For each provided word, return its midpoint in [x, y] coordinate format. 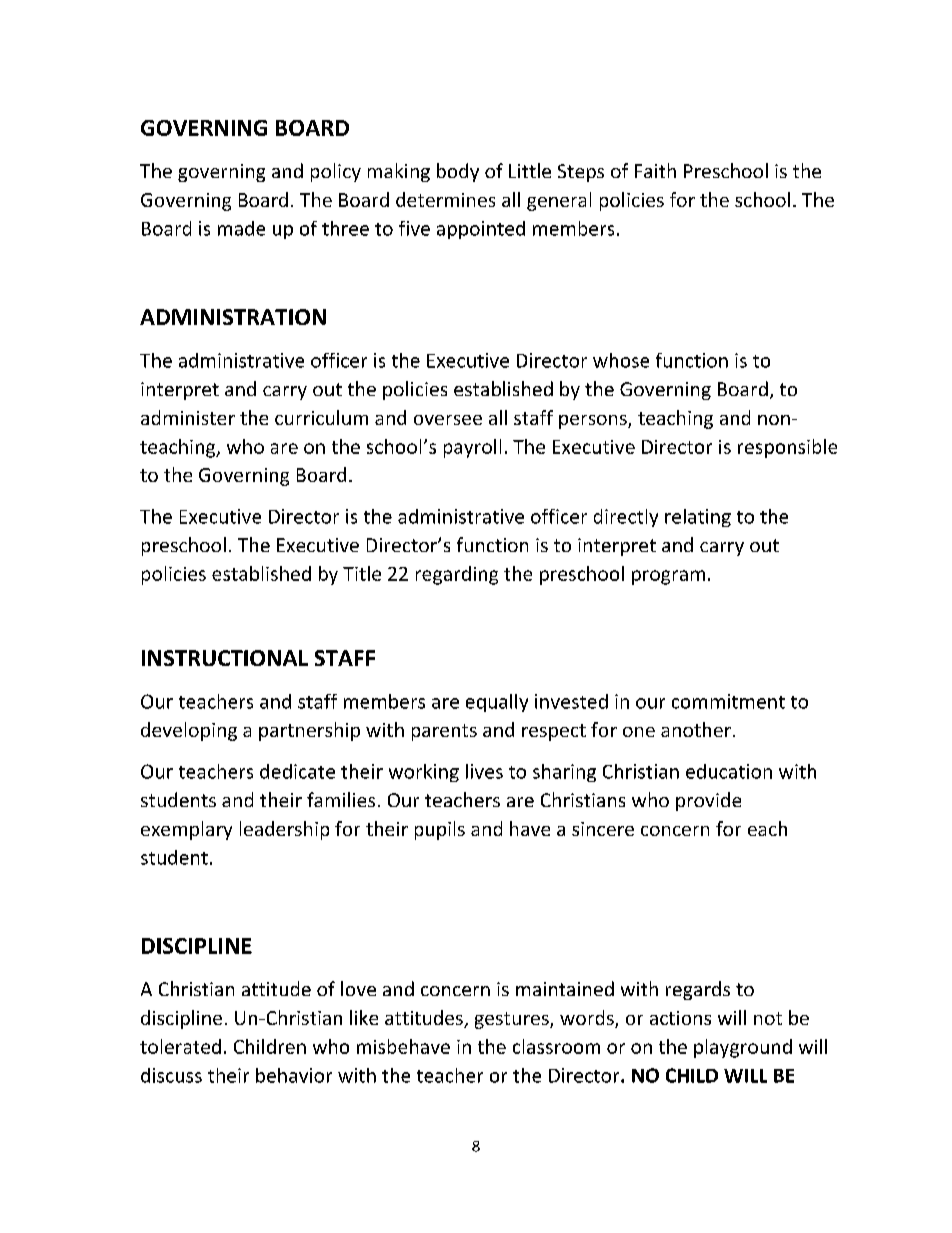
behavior [294, 1075]
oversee [448, 420]
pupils [440, 830]
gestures [513, 1020]
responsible [787, 448]
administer [188, 417]
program [668, 577]
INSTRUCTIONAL [225, 658]
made [241, 228]
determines [445, 199]
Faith [655, 170]
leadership [284, 830]
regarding [457, 575]
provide [708, 801]
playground [743, 1048]
